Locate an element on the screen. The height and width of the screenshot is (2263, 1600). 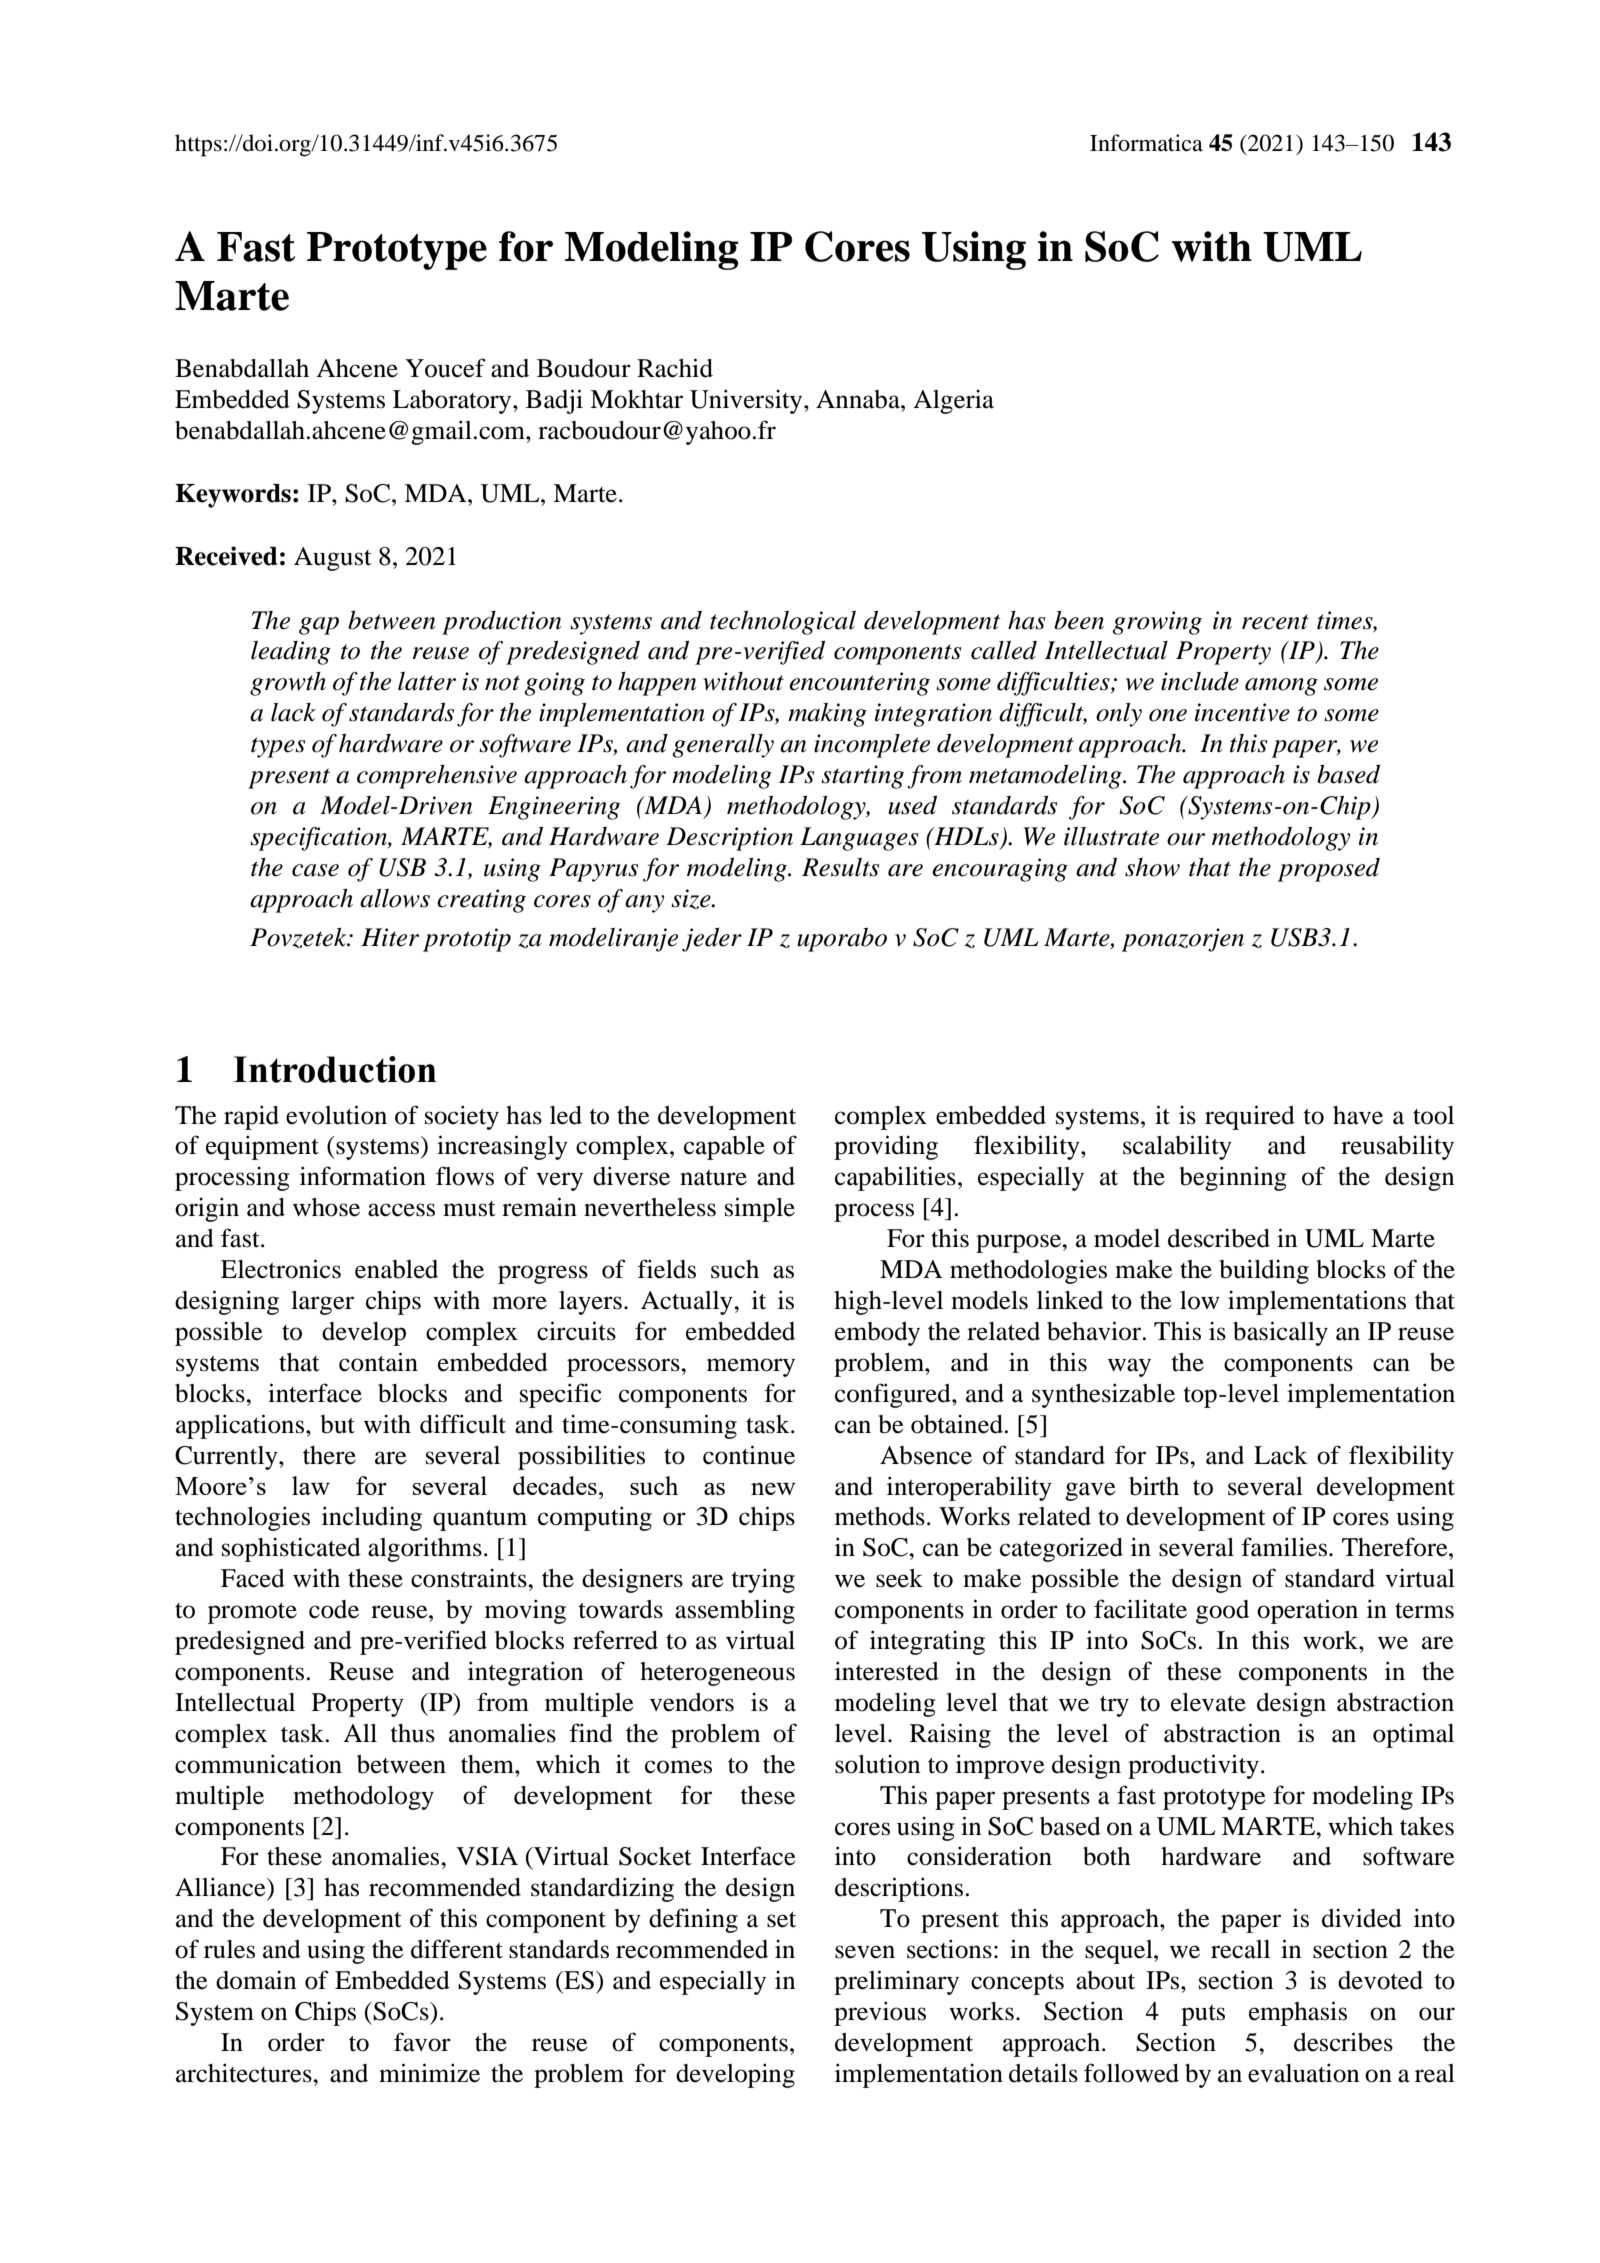
emphasis is located at coordinates (1298, 2013).
